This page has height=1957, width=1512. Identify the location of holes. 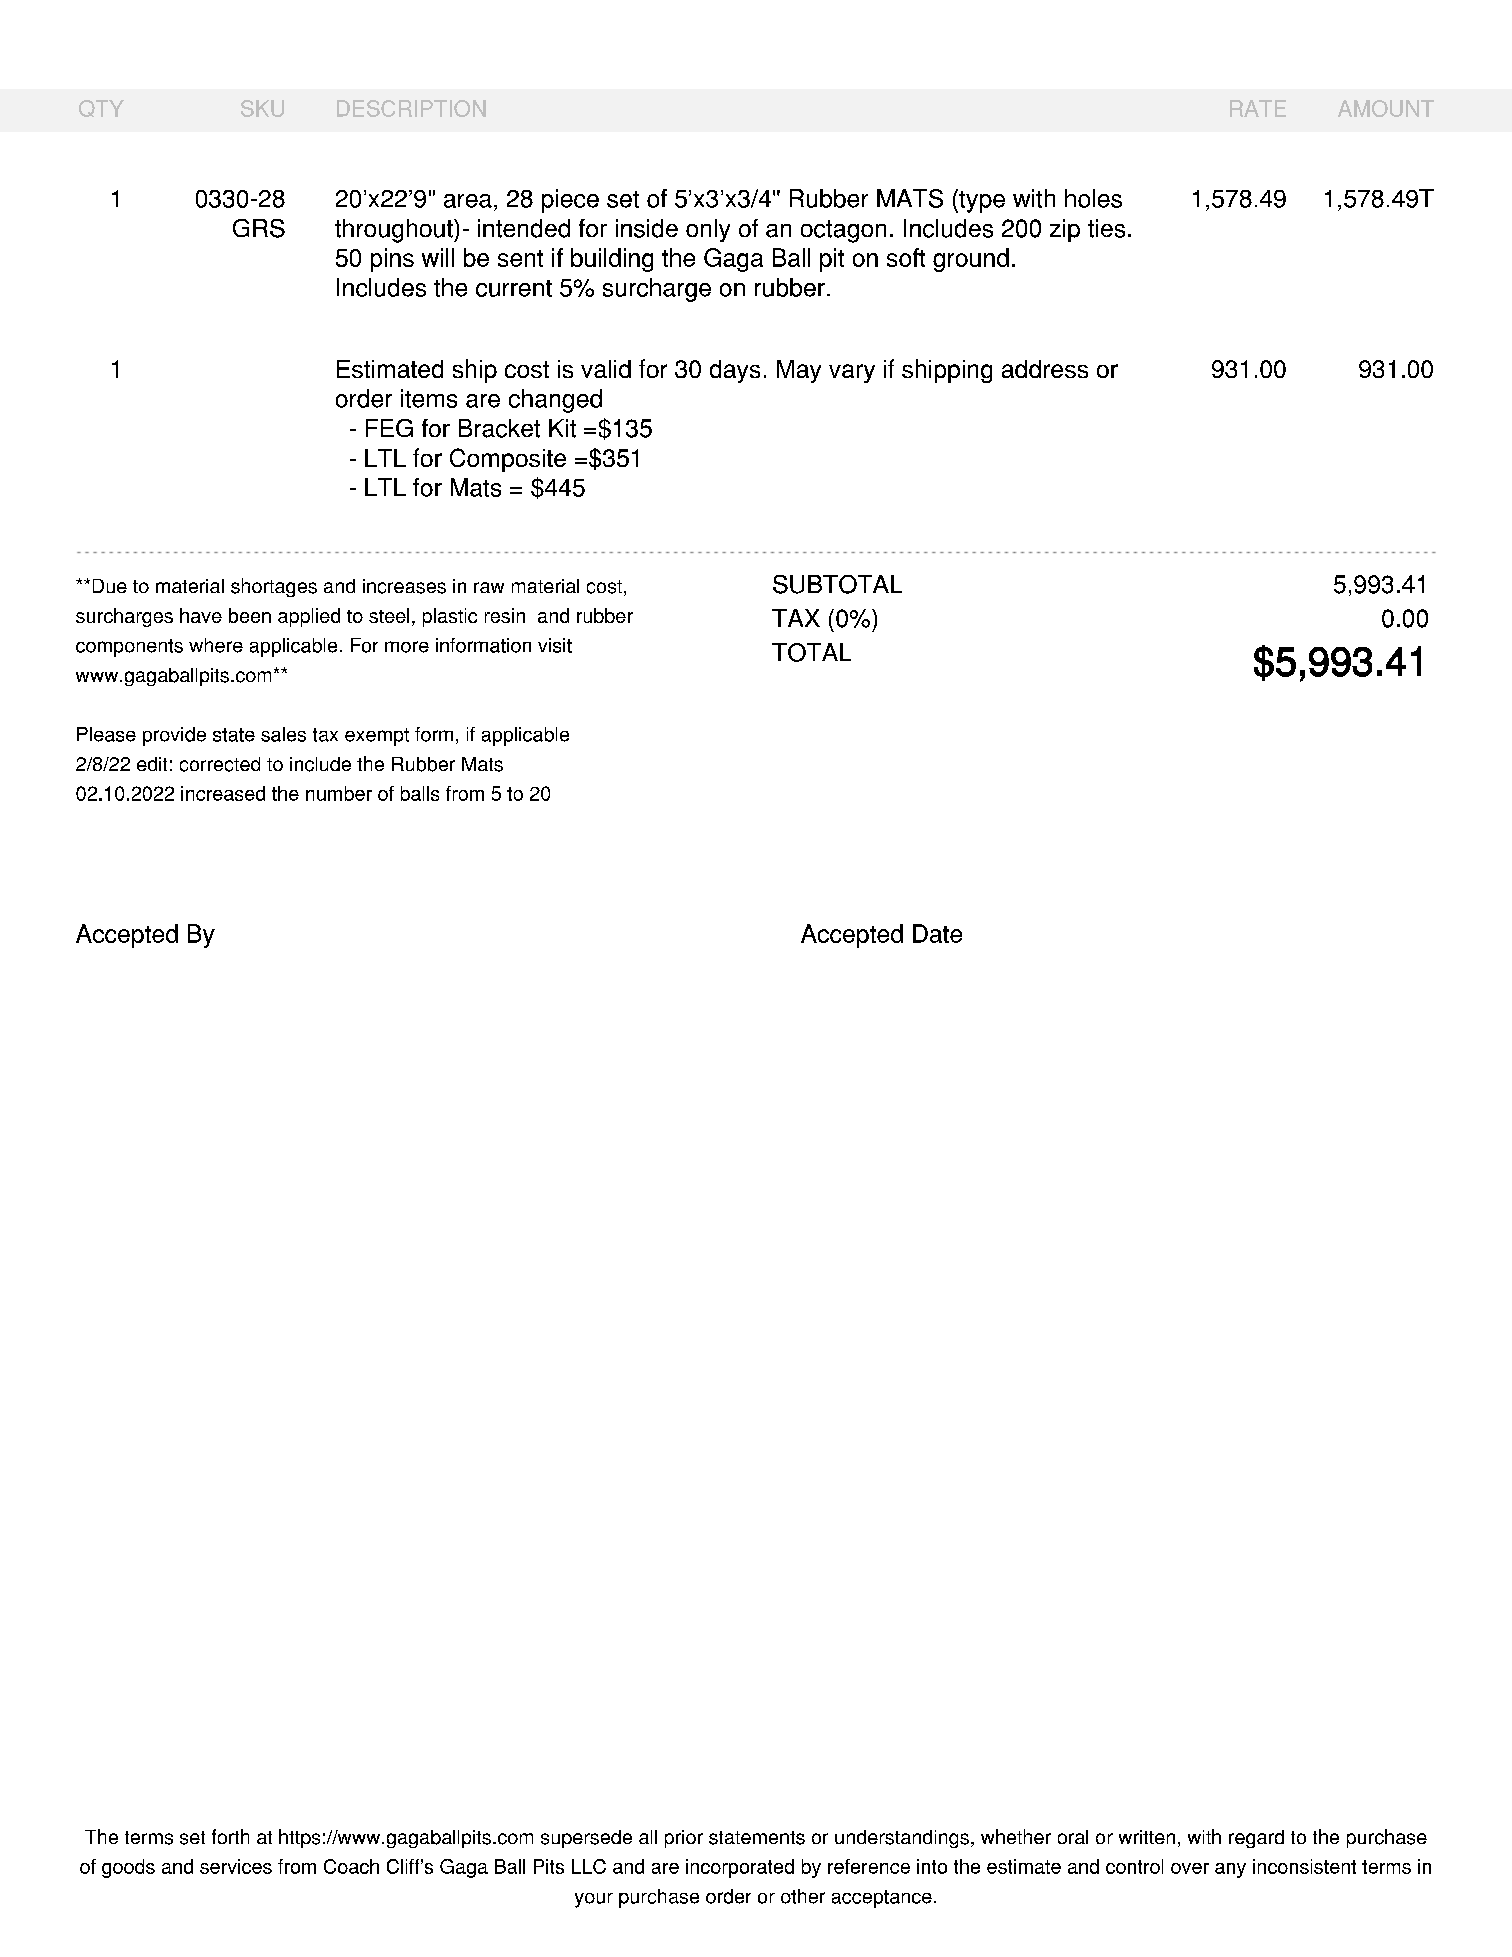
(1093, 198).
